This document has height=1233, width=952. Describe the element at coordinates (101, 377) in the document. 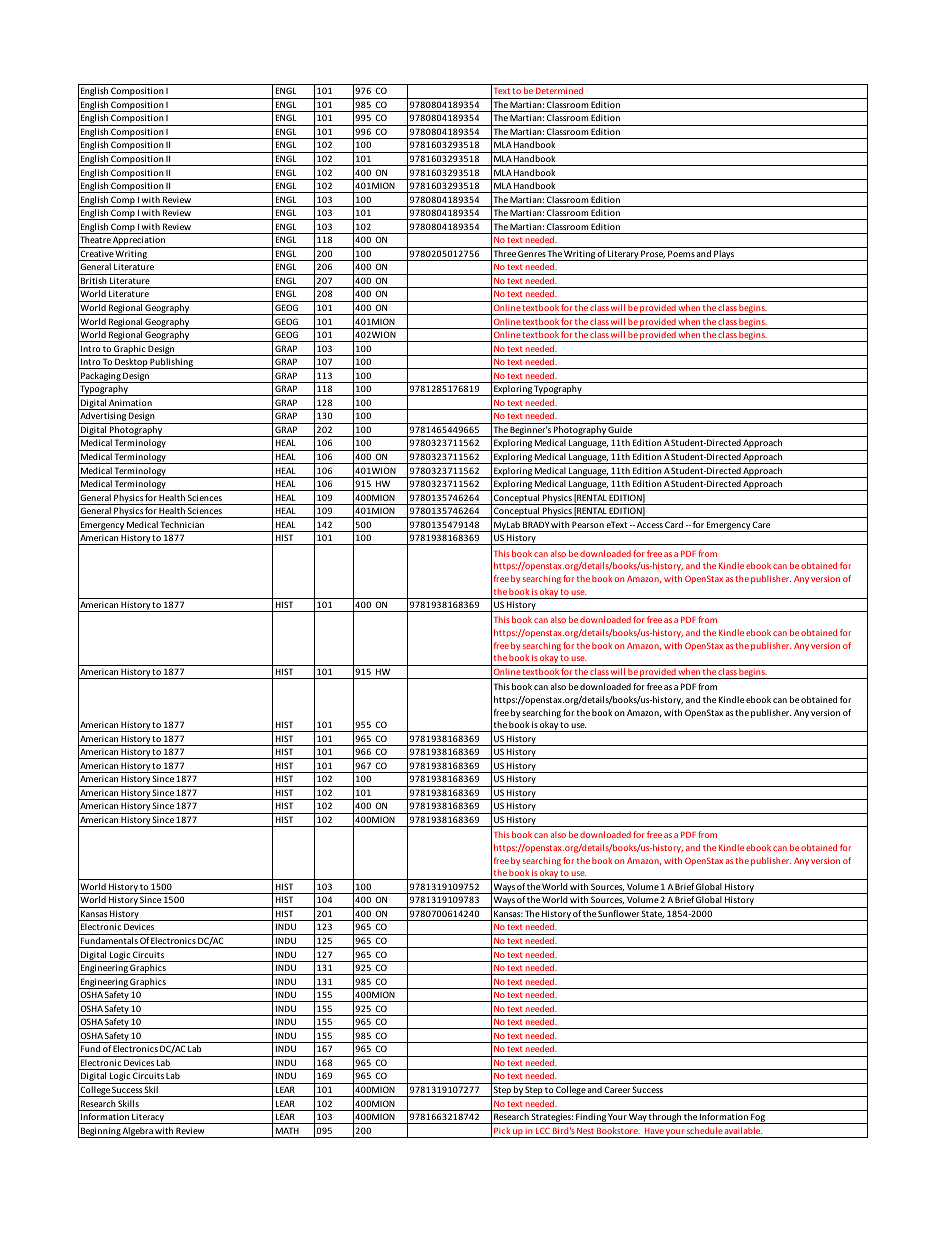

I see `Packaging` at that location.
